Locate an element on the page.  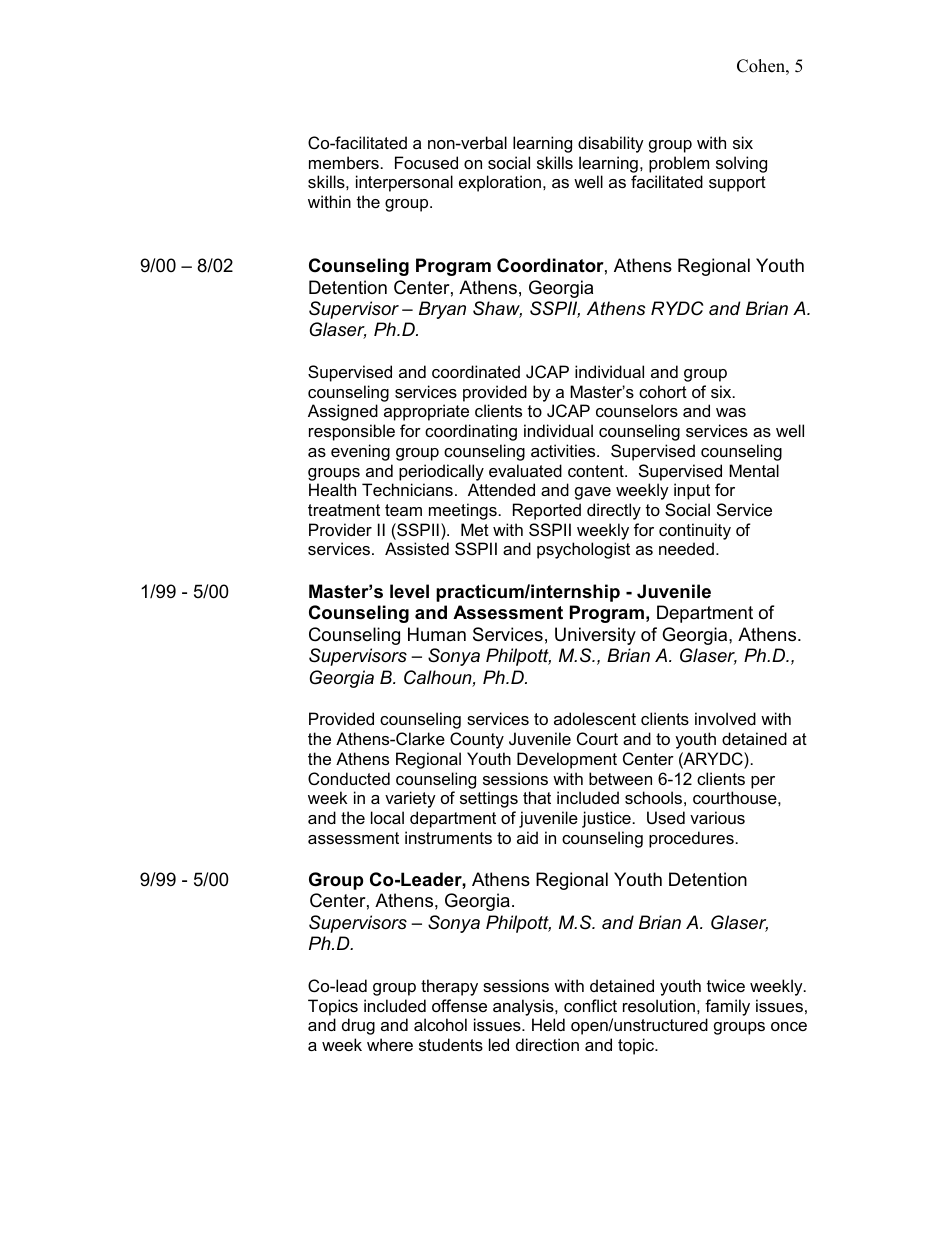
local is located at coordinates (387, 817).
